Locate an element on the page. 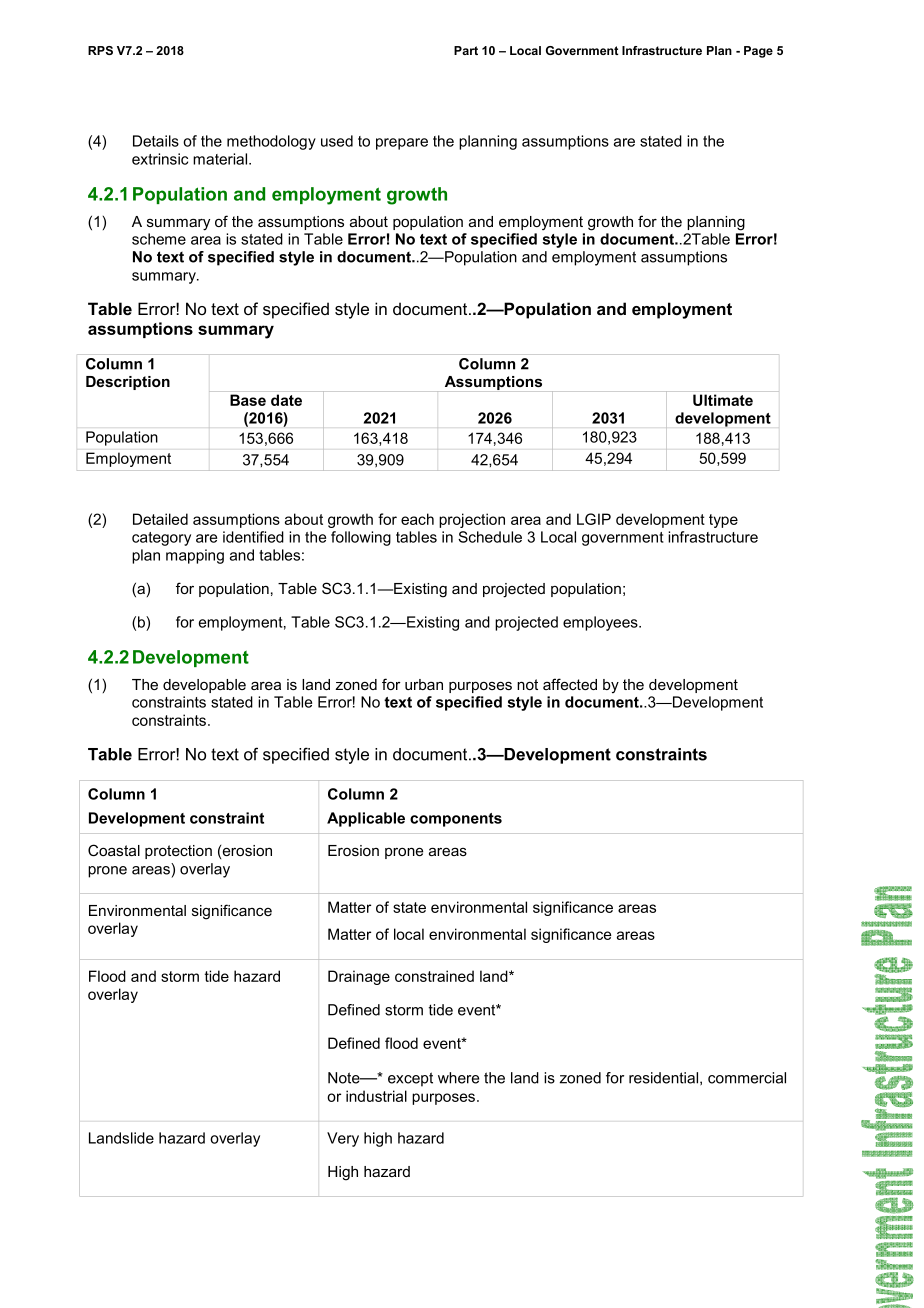 This document has height=1308, width=924. protection is located at coordinates (178, 852).
